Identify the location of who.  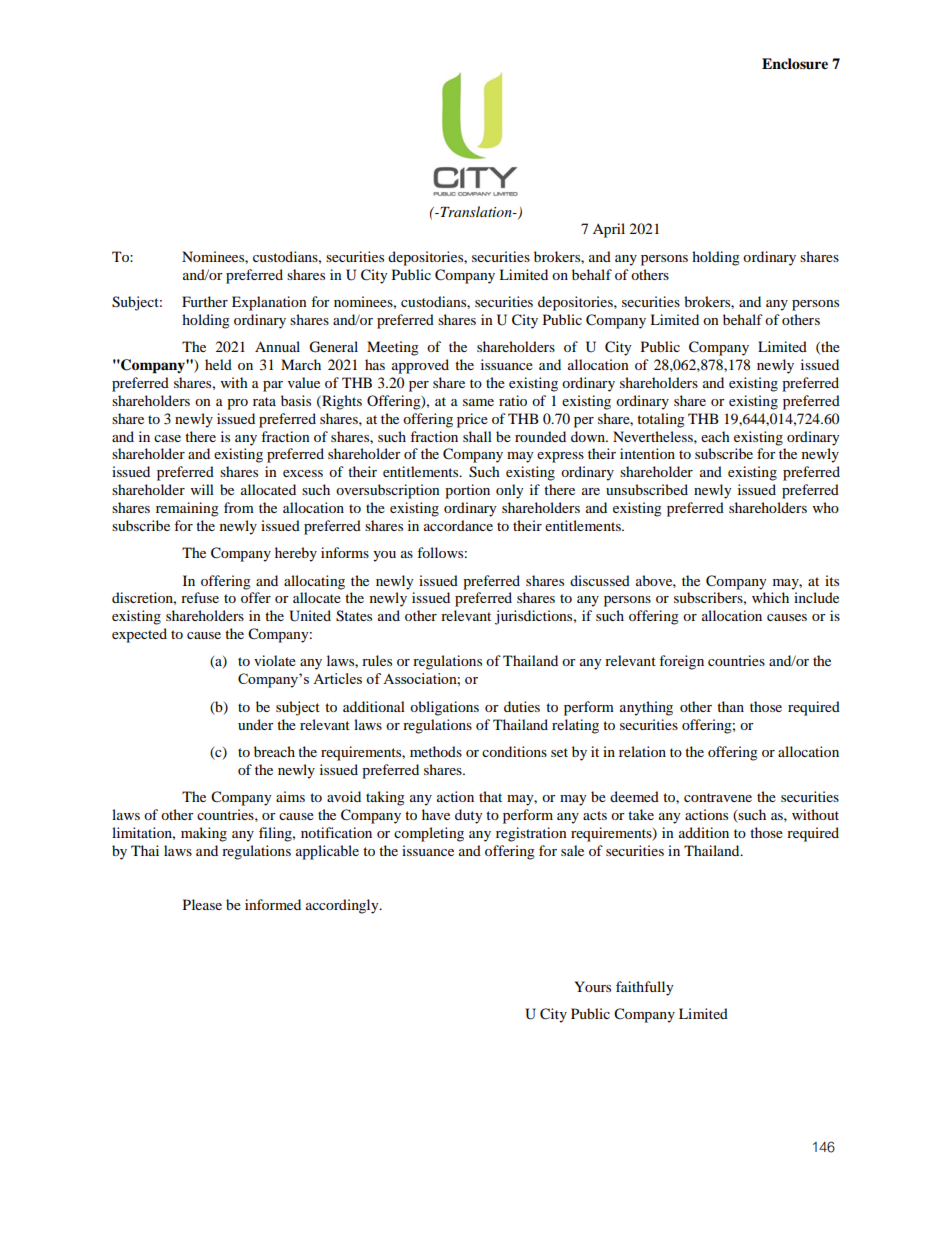
(826, 507).
